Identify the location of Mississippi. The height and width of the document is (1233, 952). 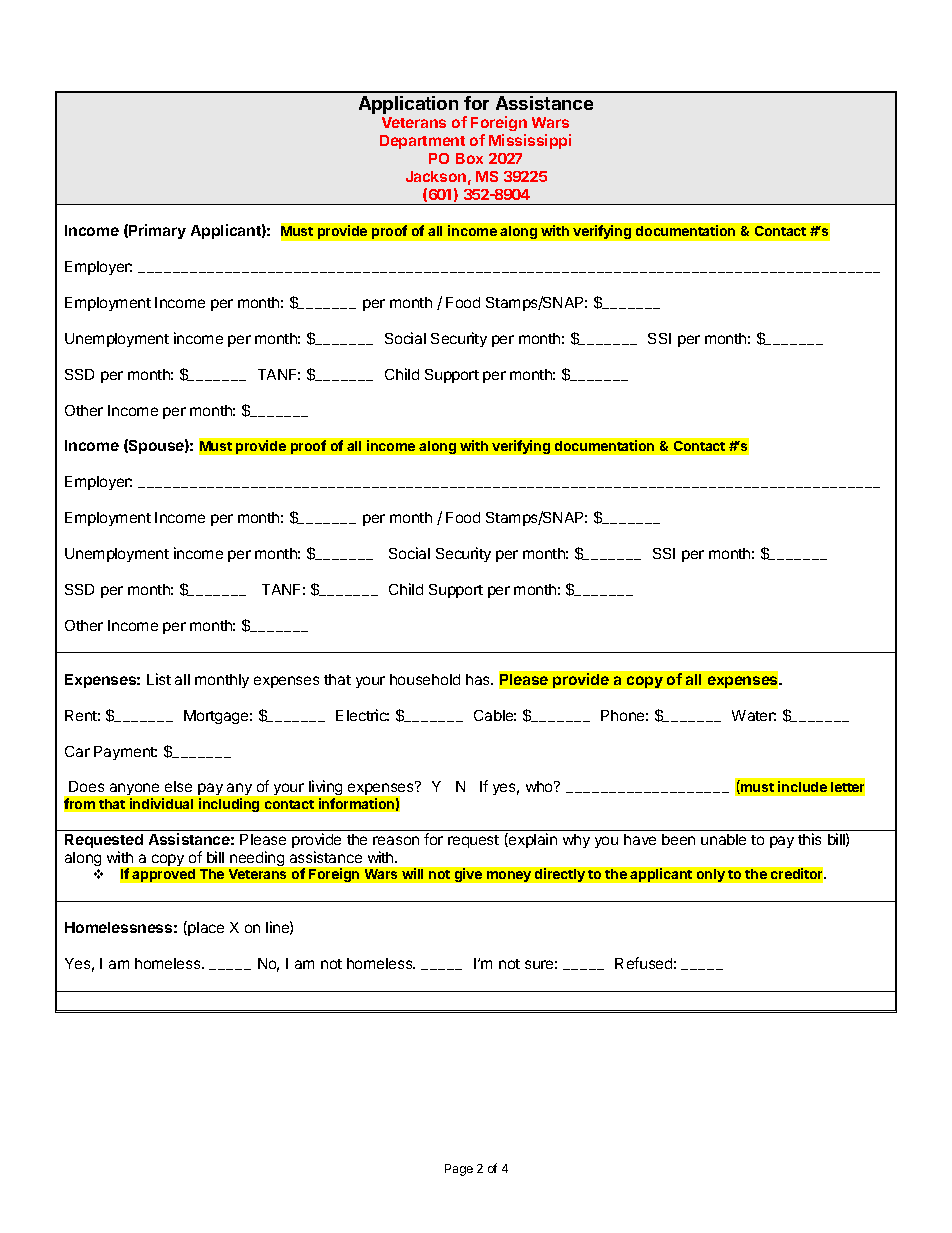
(530, 141).
